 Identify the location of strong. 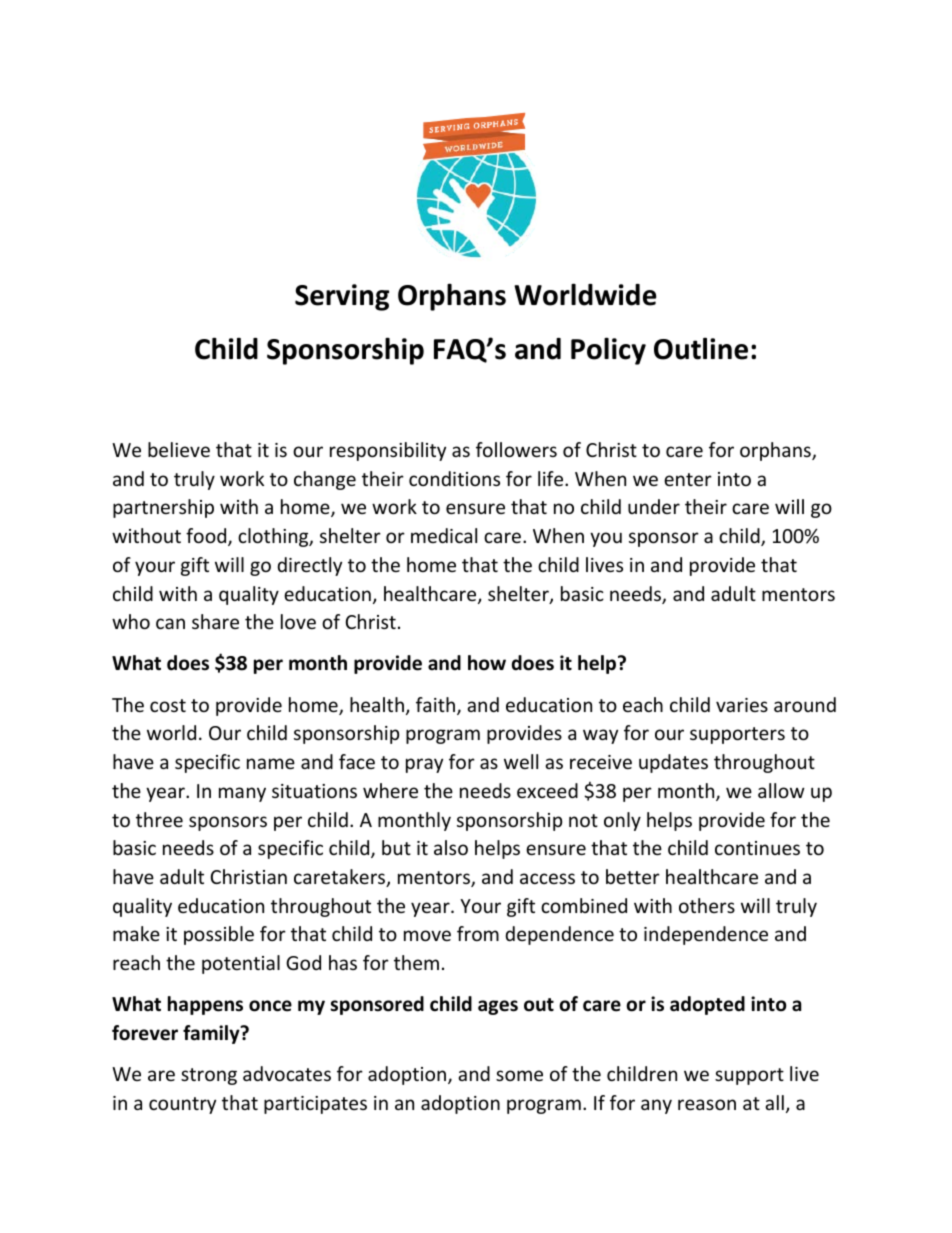
(209, 1076).
